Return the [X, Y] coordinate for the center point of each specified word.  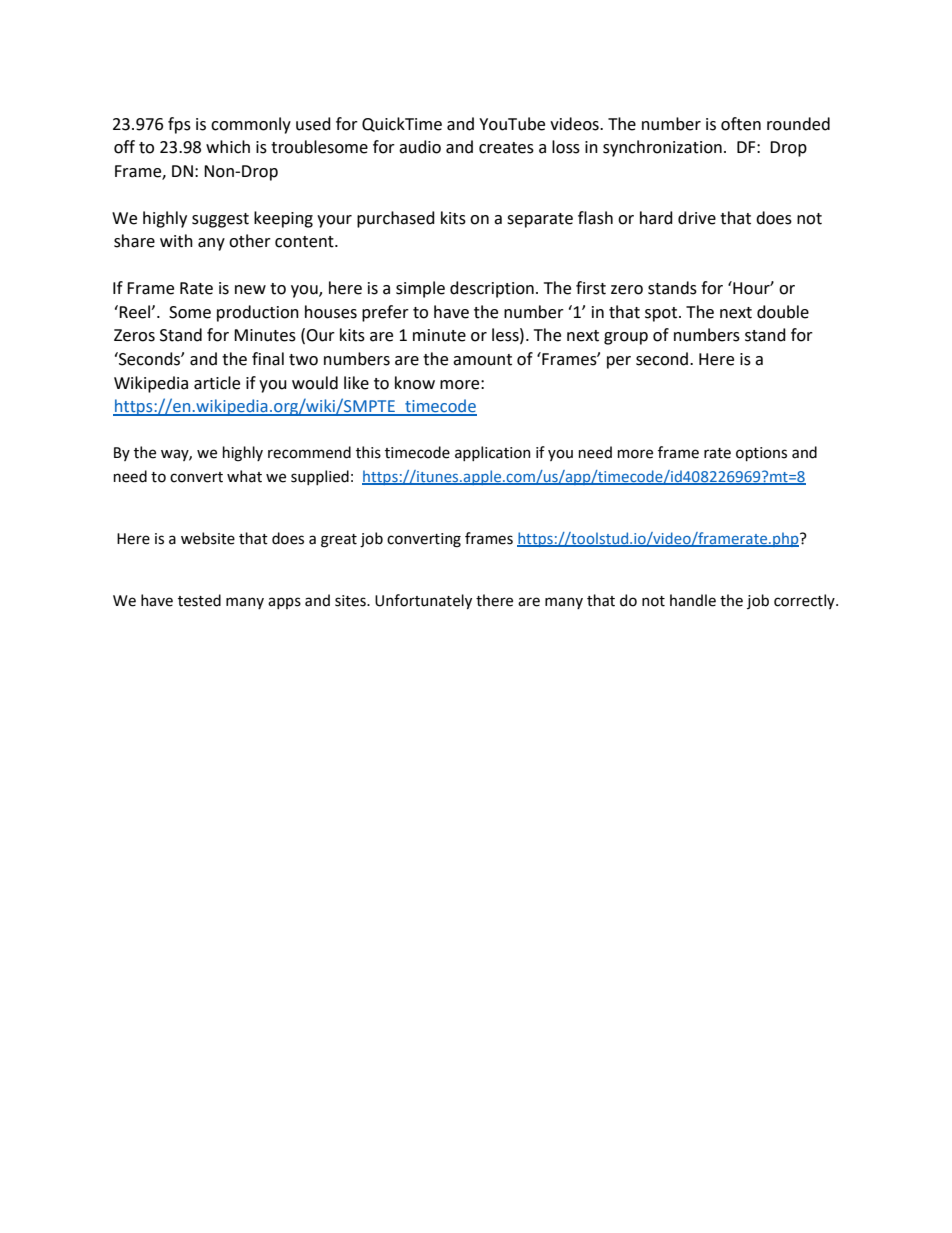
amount [482, 360]
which [228, 147]
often [741, 124]
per [619, 362]
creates [506, 148]
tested [199, 600]
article [217, 383]
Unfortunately [423, 601]
